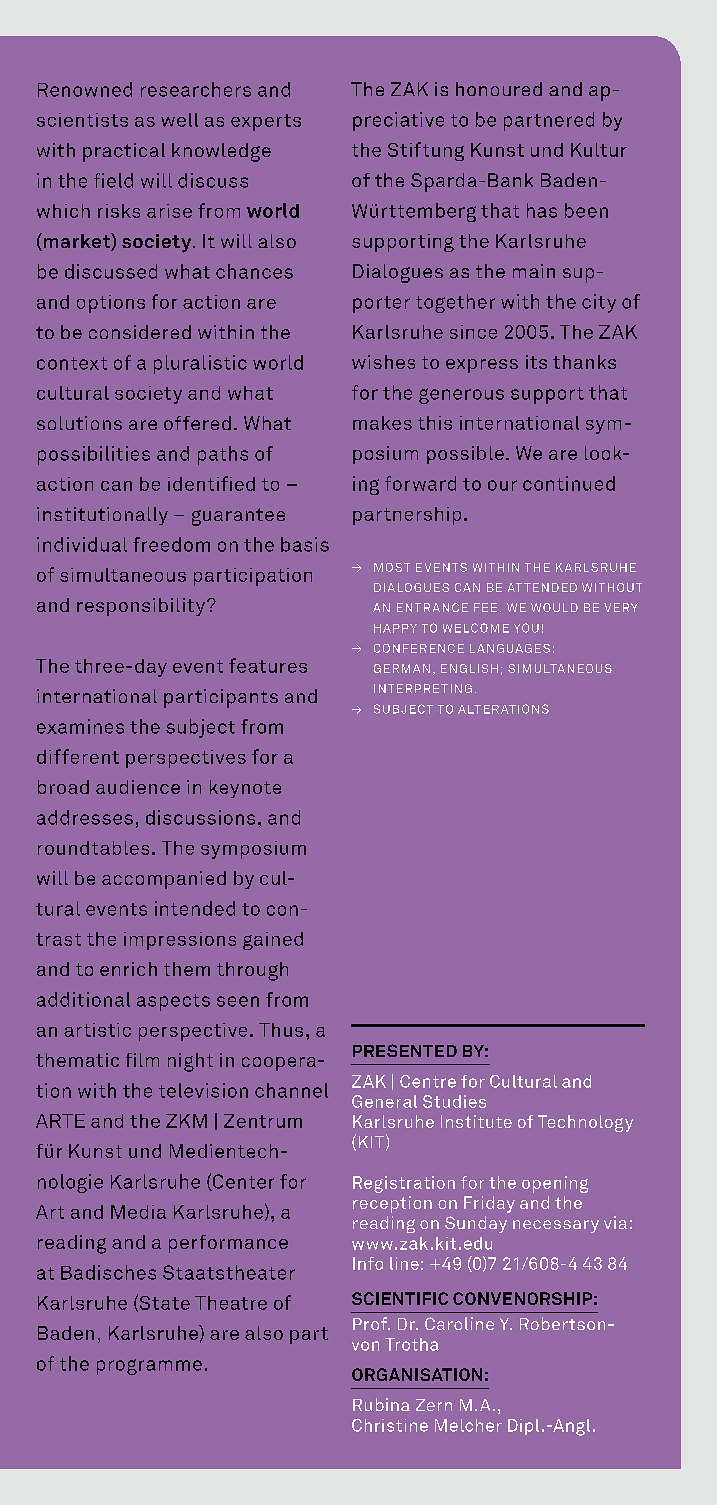  I want to click on audience, so click(138, 787).
